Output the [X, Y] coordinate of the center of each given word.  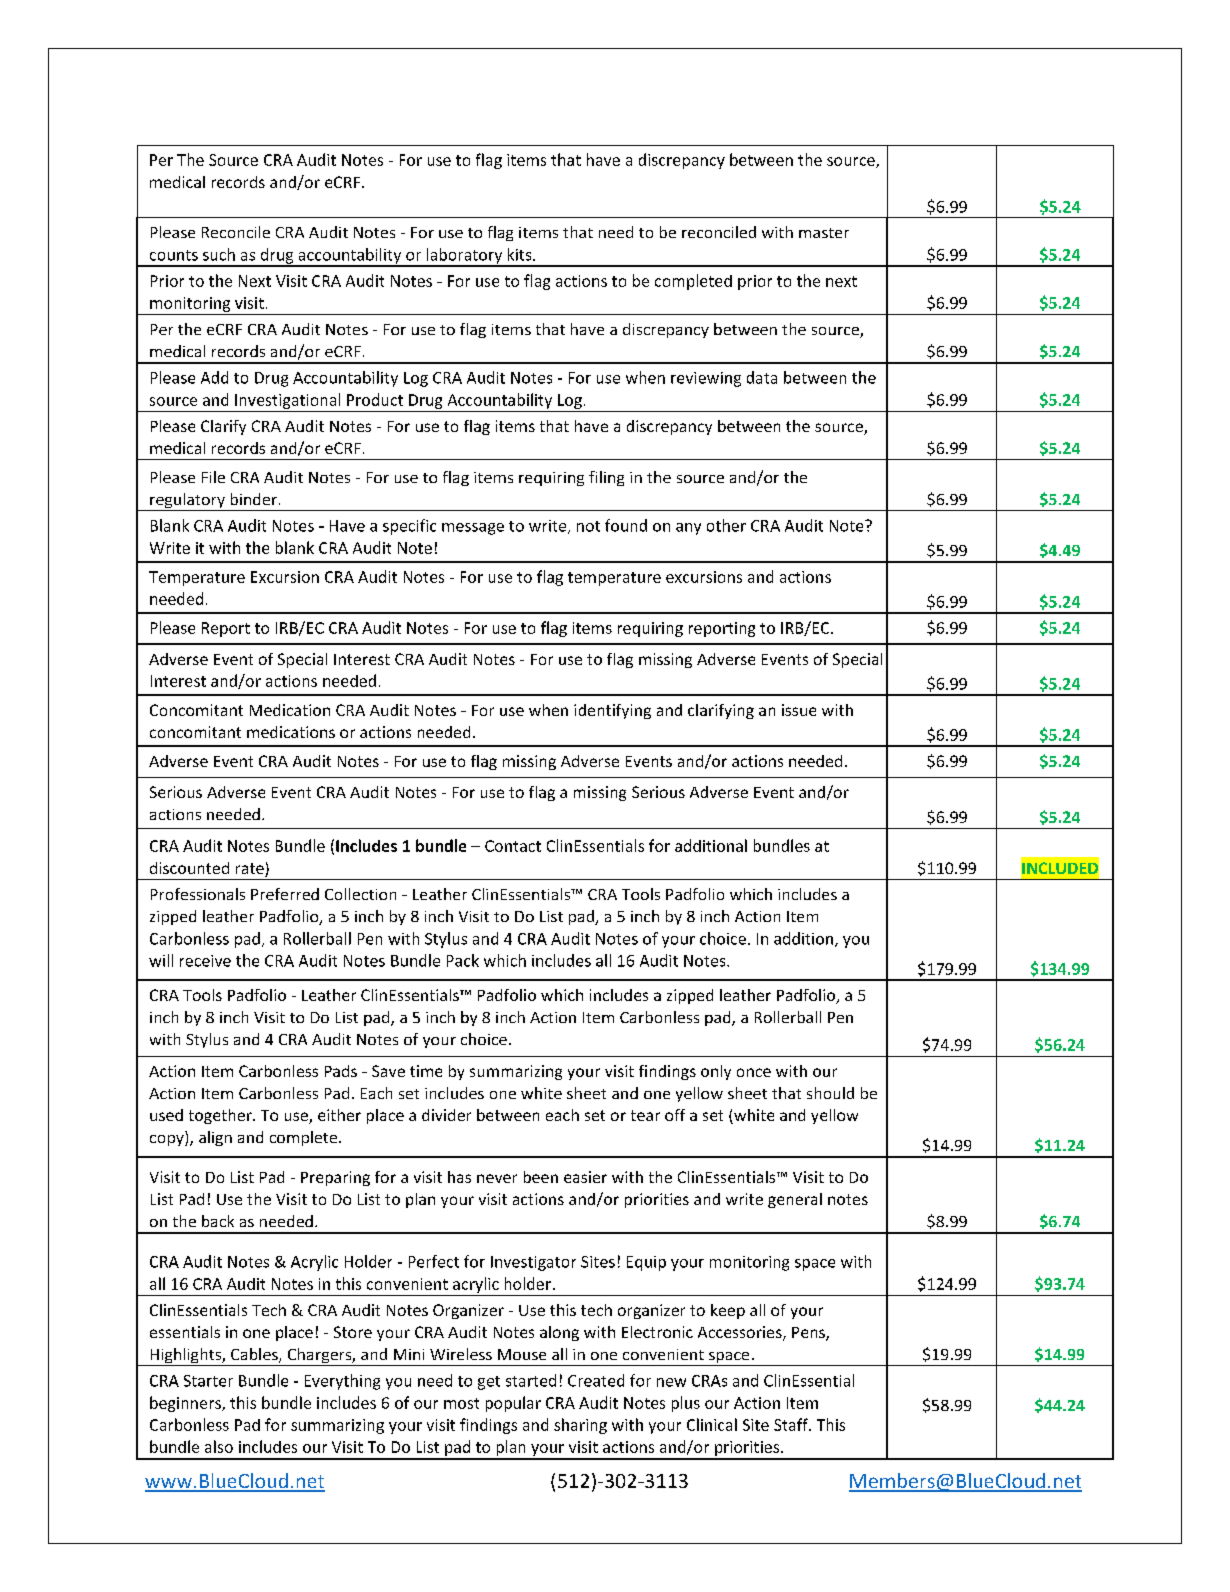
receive [205, 961]
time [426, 1071]
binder [254, 499]
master [824, 233]
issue [799, 710]
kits [521, 254]
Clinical [712, 1424]
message [473, 529]
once [754, 1072]
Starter [208, 1381]
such [219, 254]
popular [513, 1404]
